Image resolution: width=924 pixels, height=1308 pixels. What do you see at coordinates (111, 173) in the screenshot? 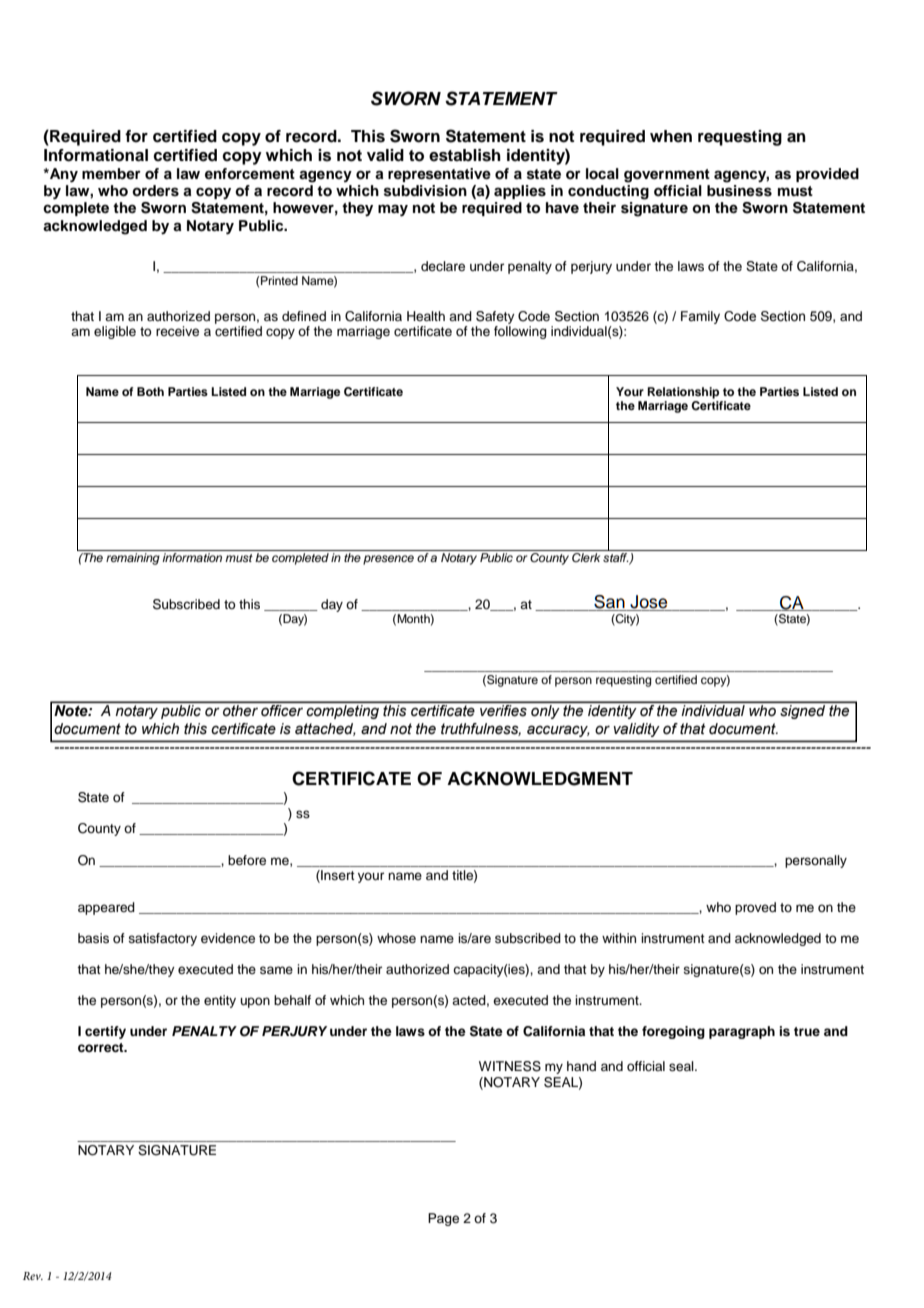
I see `member` at bounding box center [111, 173].
